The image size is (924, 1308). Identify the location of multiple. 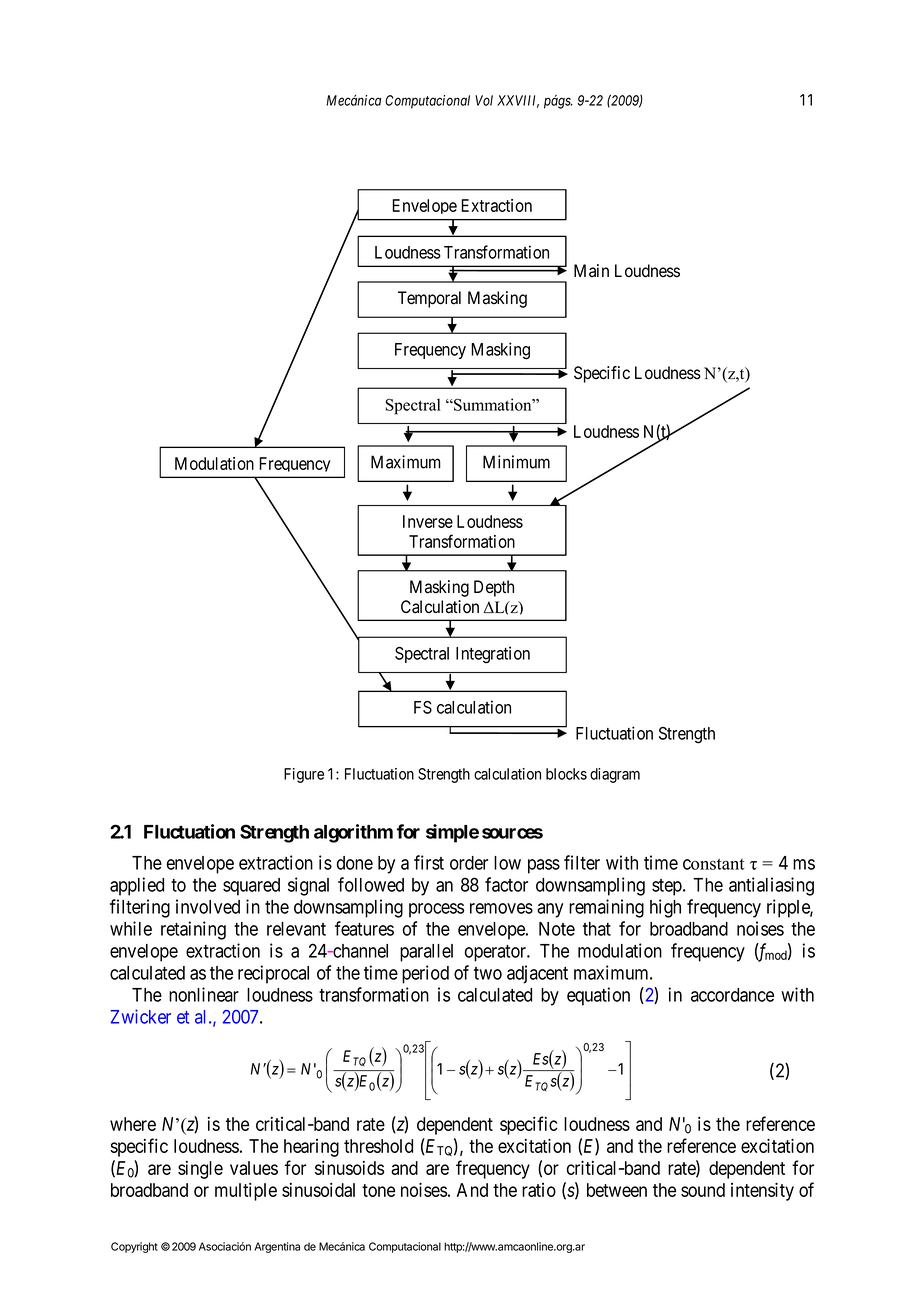
(246, 1192).
